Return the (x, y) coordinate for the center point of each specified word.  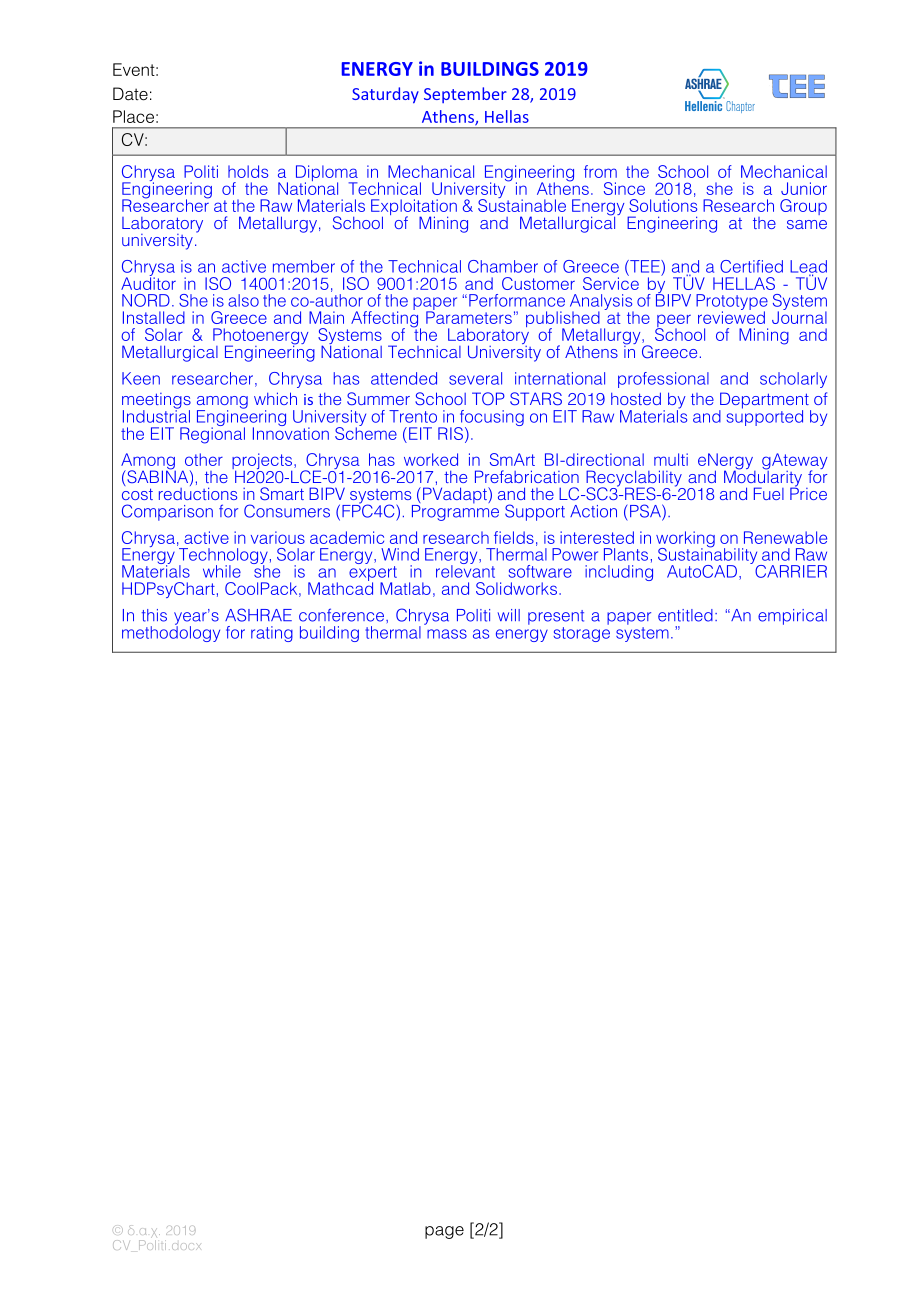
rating (272, 634)
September (465, 95)
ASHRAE (258, 615)
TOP (488, 399)
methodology (171, 633)
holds (248, 171)
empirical (792, 617)
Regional (212, 434)
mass (447, 634)
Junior (804, 188)
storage (582, 634)
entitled (685, 615)
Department (765, 401)
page (444, 1232)
